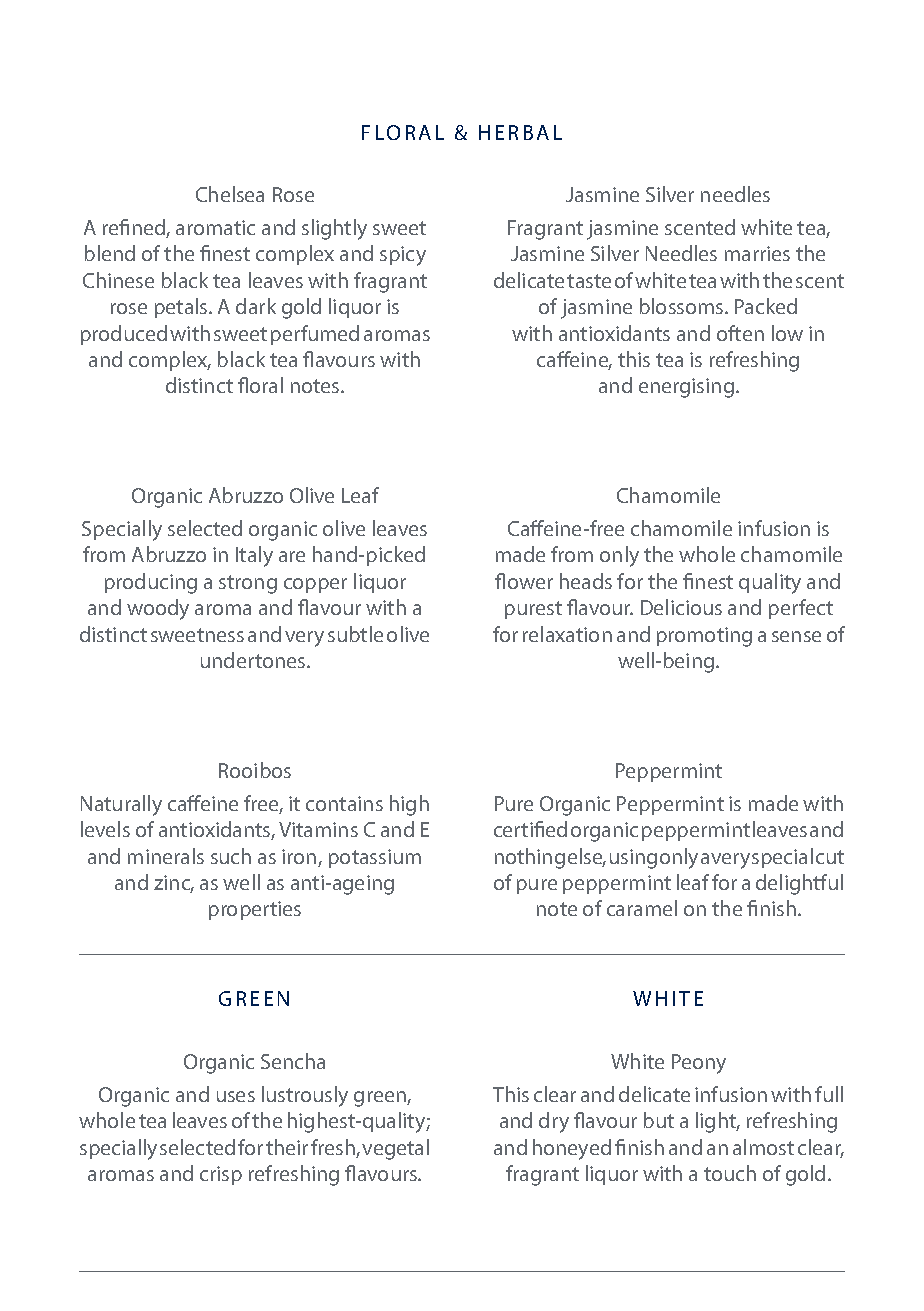 The height and width of the screenshot is (1311, 924). Describe the element at coordinates (182, 308) in the screenshot. I see `petals` at that location.
